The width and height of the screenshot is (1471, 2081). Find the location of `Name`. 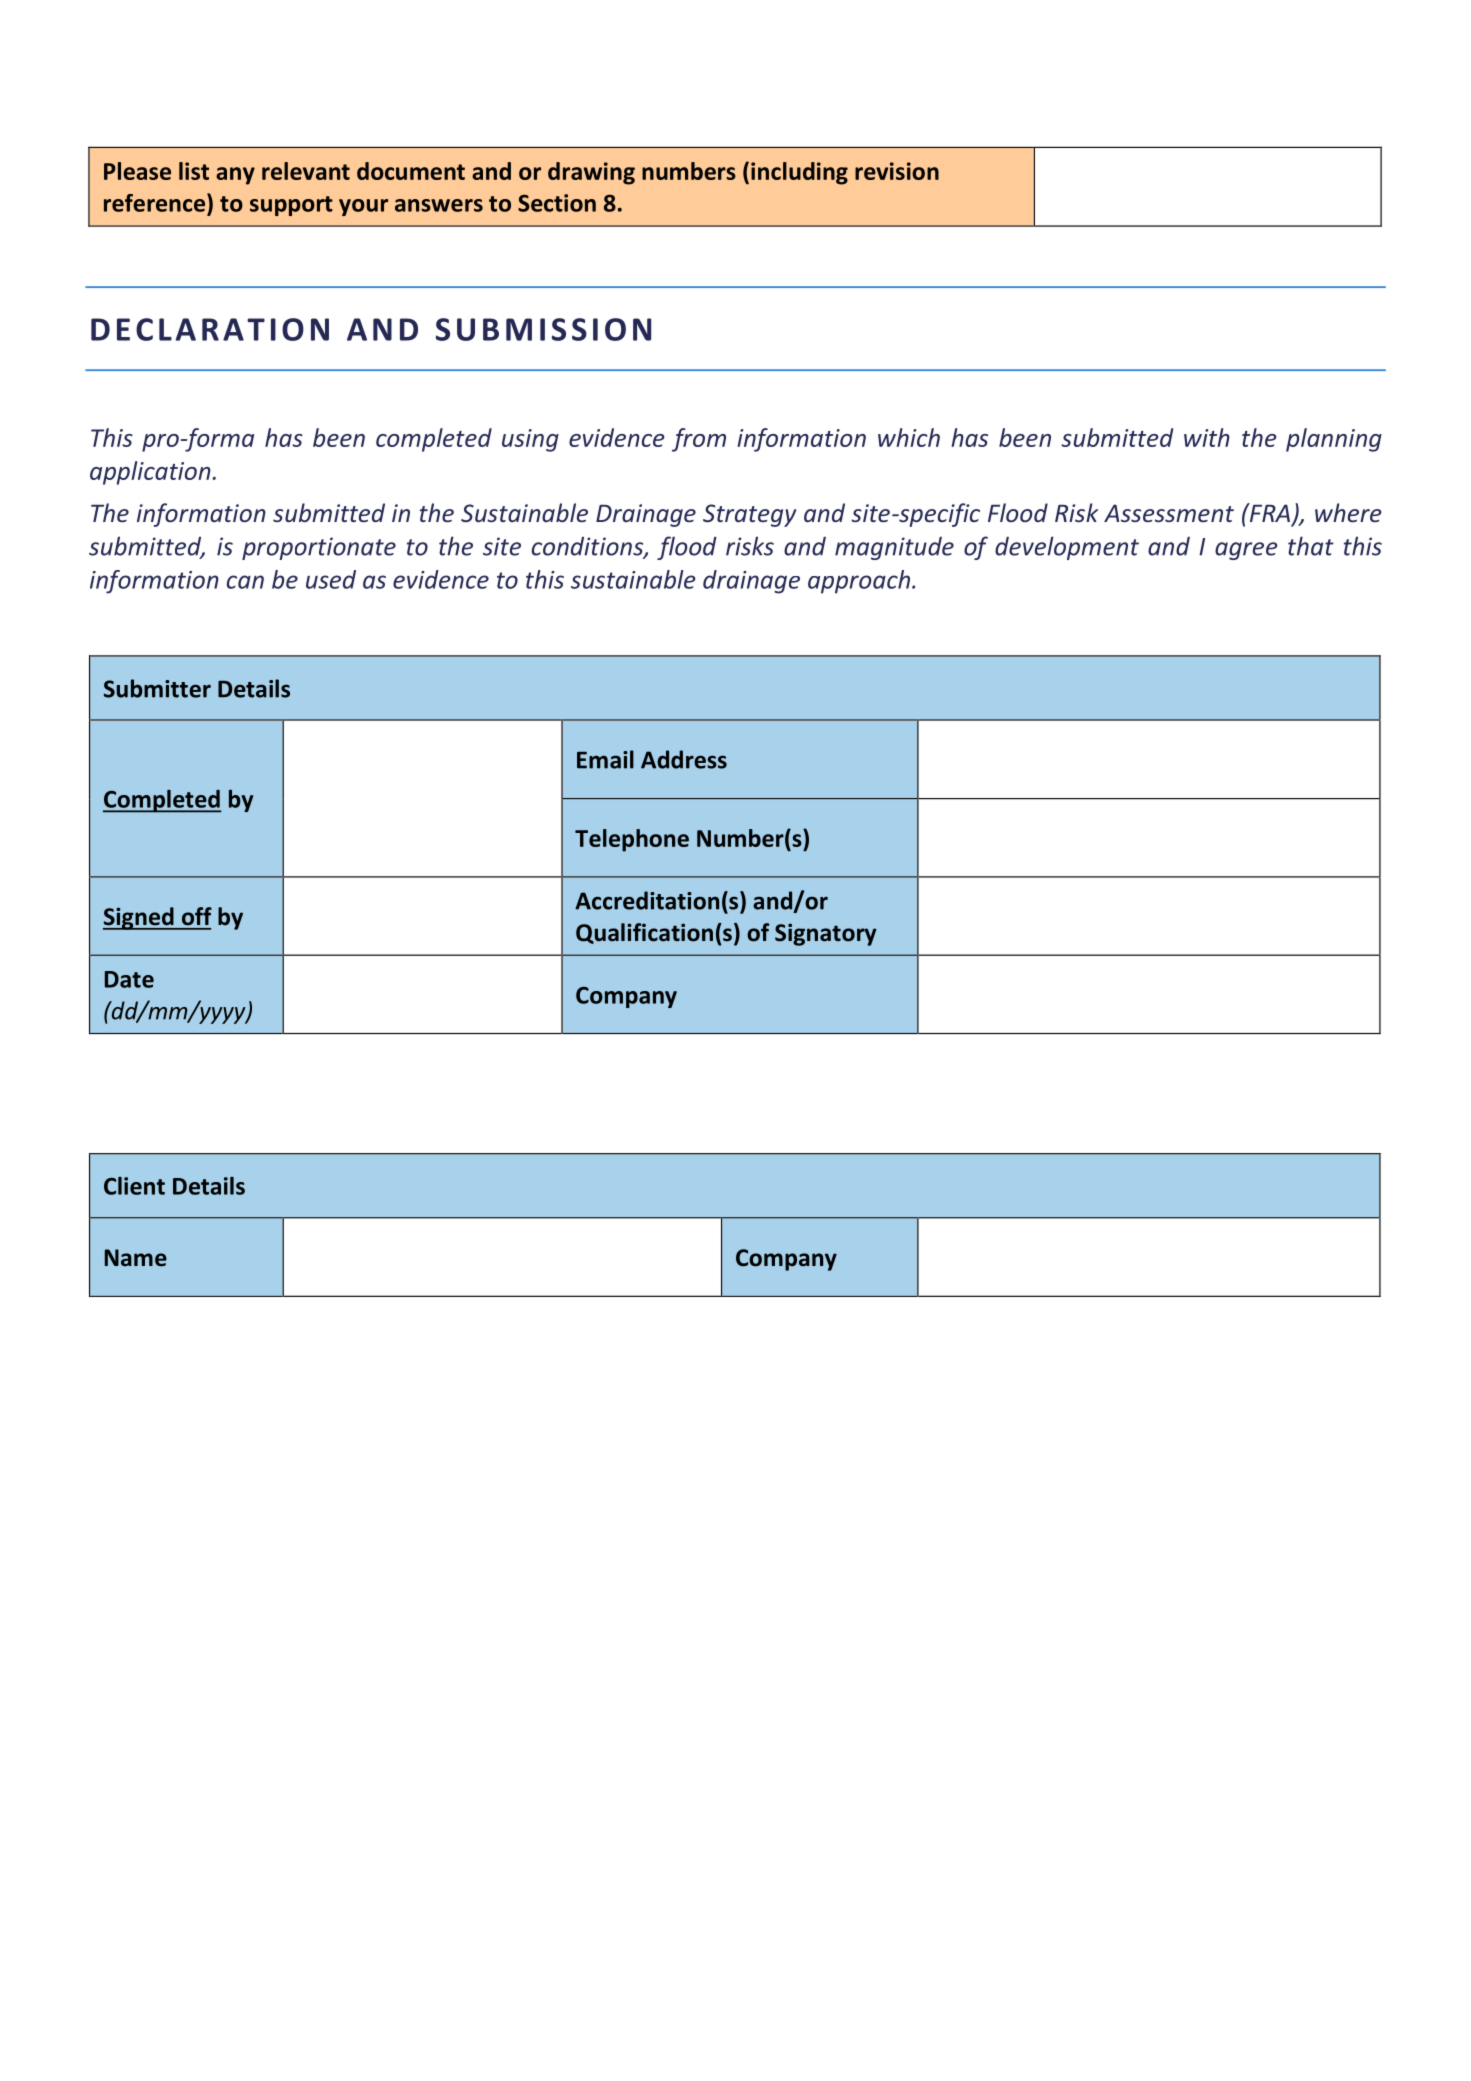

Name is located at coordinates (136, 1258).
